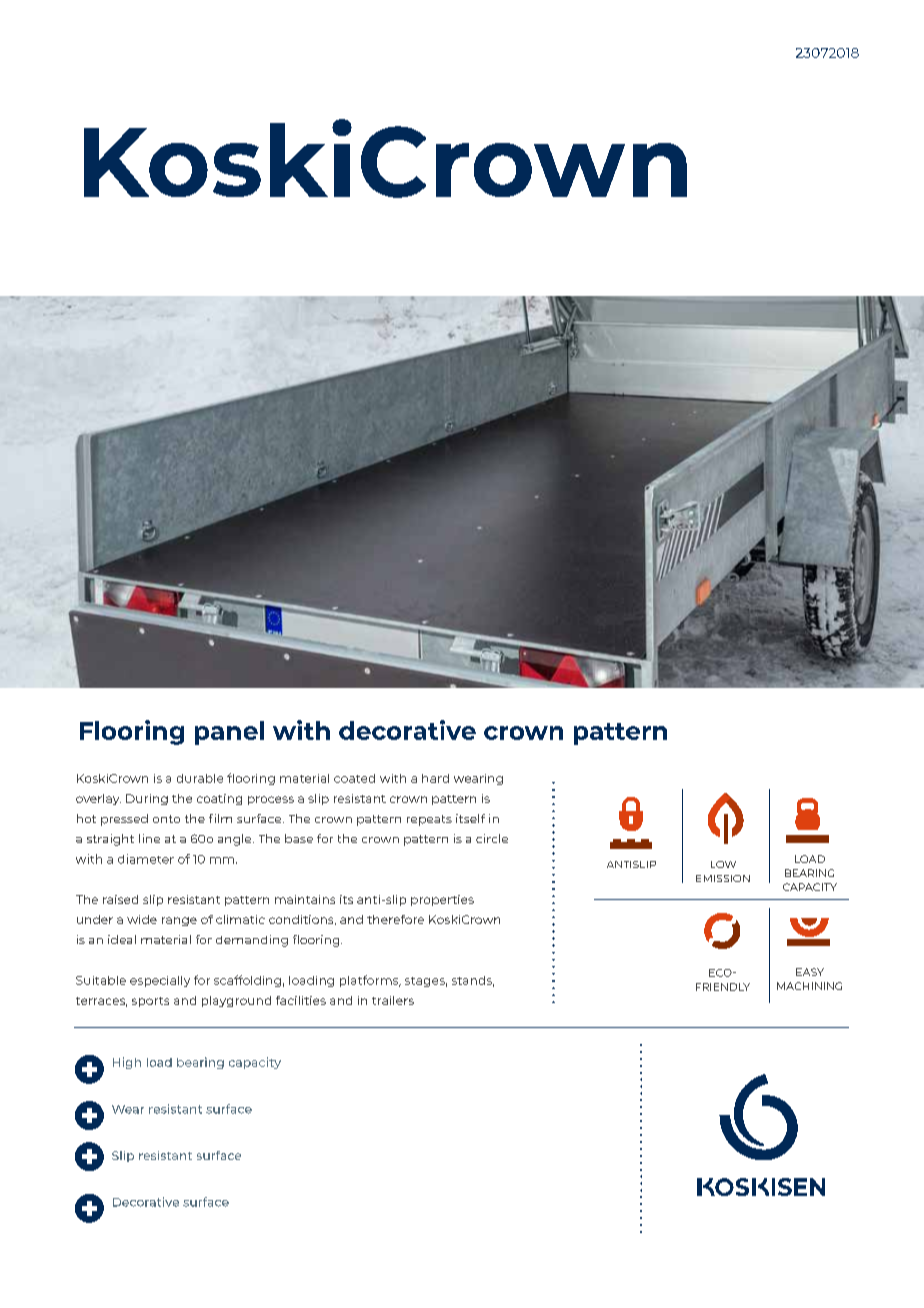 The image size is (924, 1308). I want to click on raised, so click(120, 899).
